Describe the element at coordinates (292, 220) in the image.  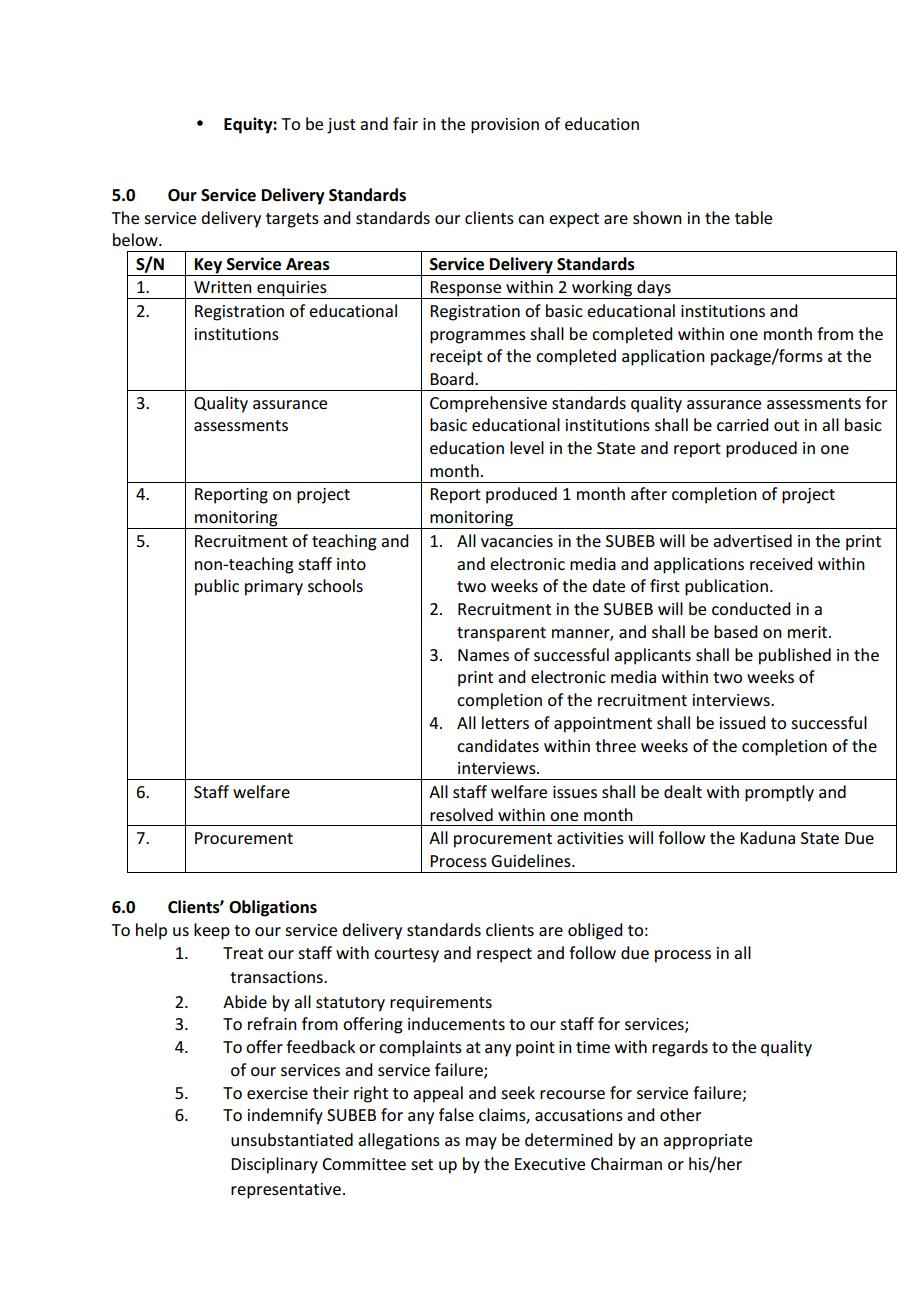
I see `targets` at that location.
